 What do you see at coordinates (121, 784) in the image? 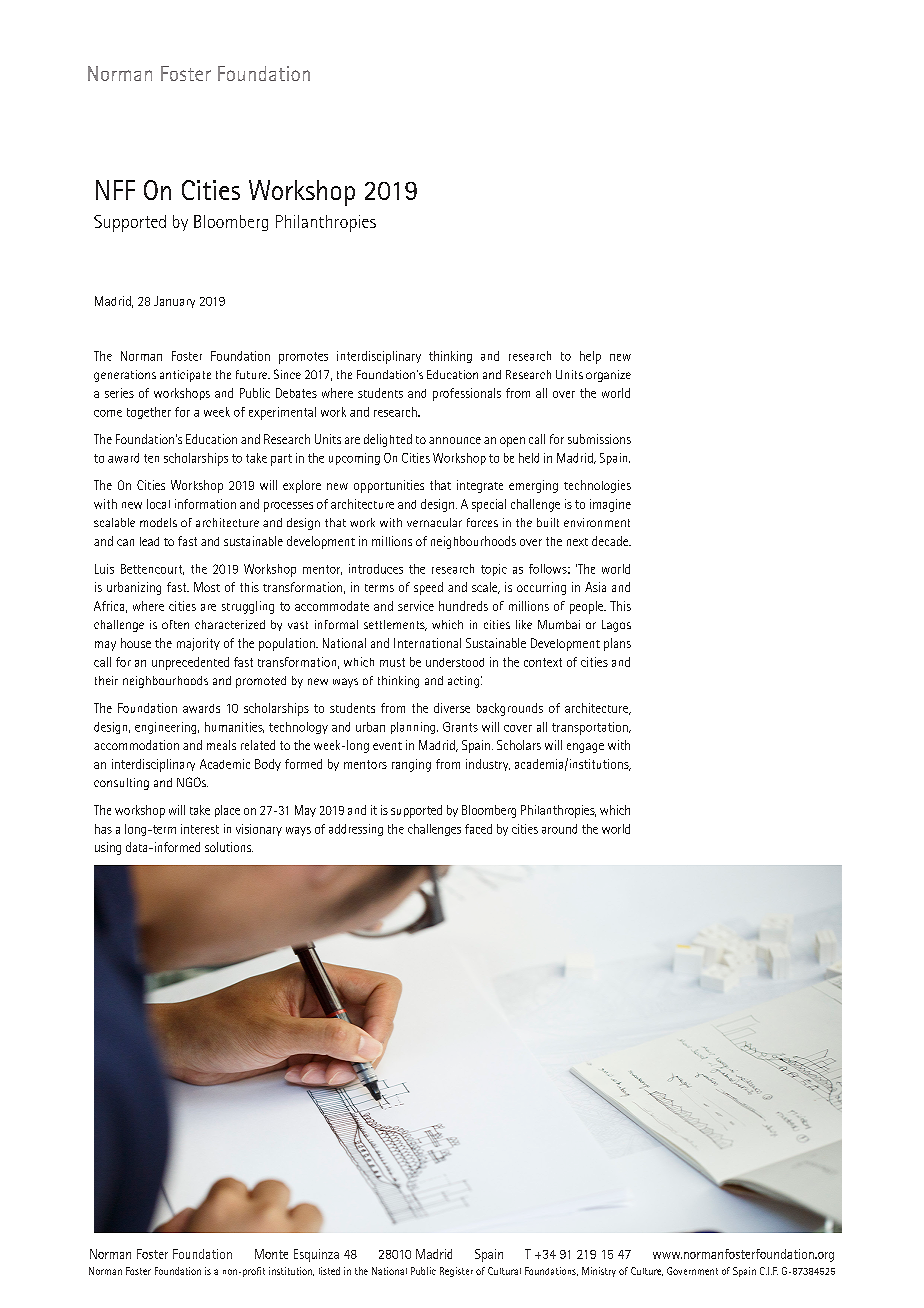
I see `consulting` at bounding box center [121, 784].
